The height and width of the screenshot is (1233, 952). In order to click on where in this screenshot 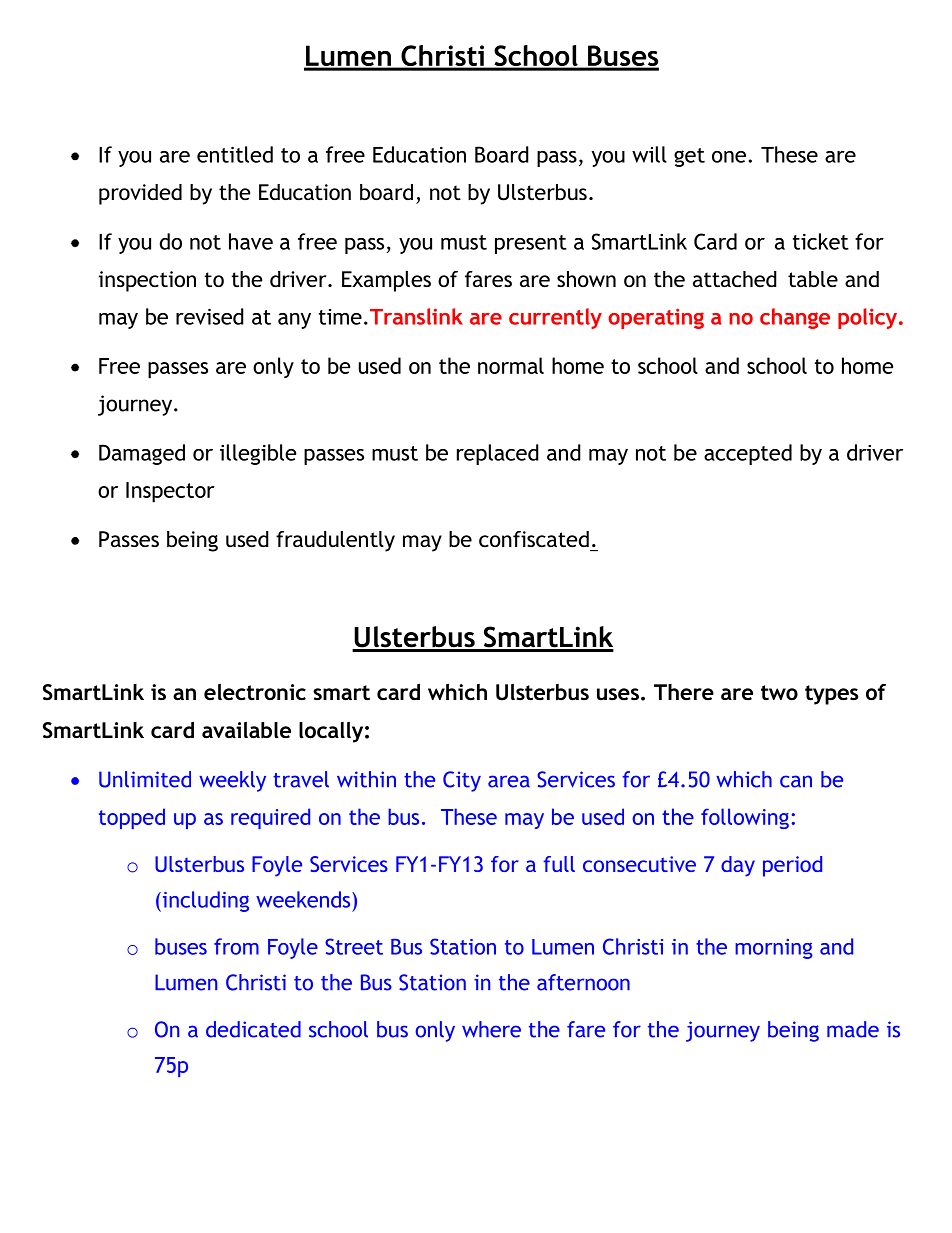, I will do `click(491, 1029)`.
